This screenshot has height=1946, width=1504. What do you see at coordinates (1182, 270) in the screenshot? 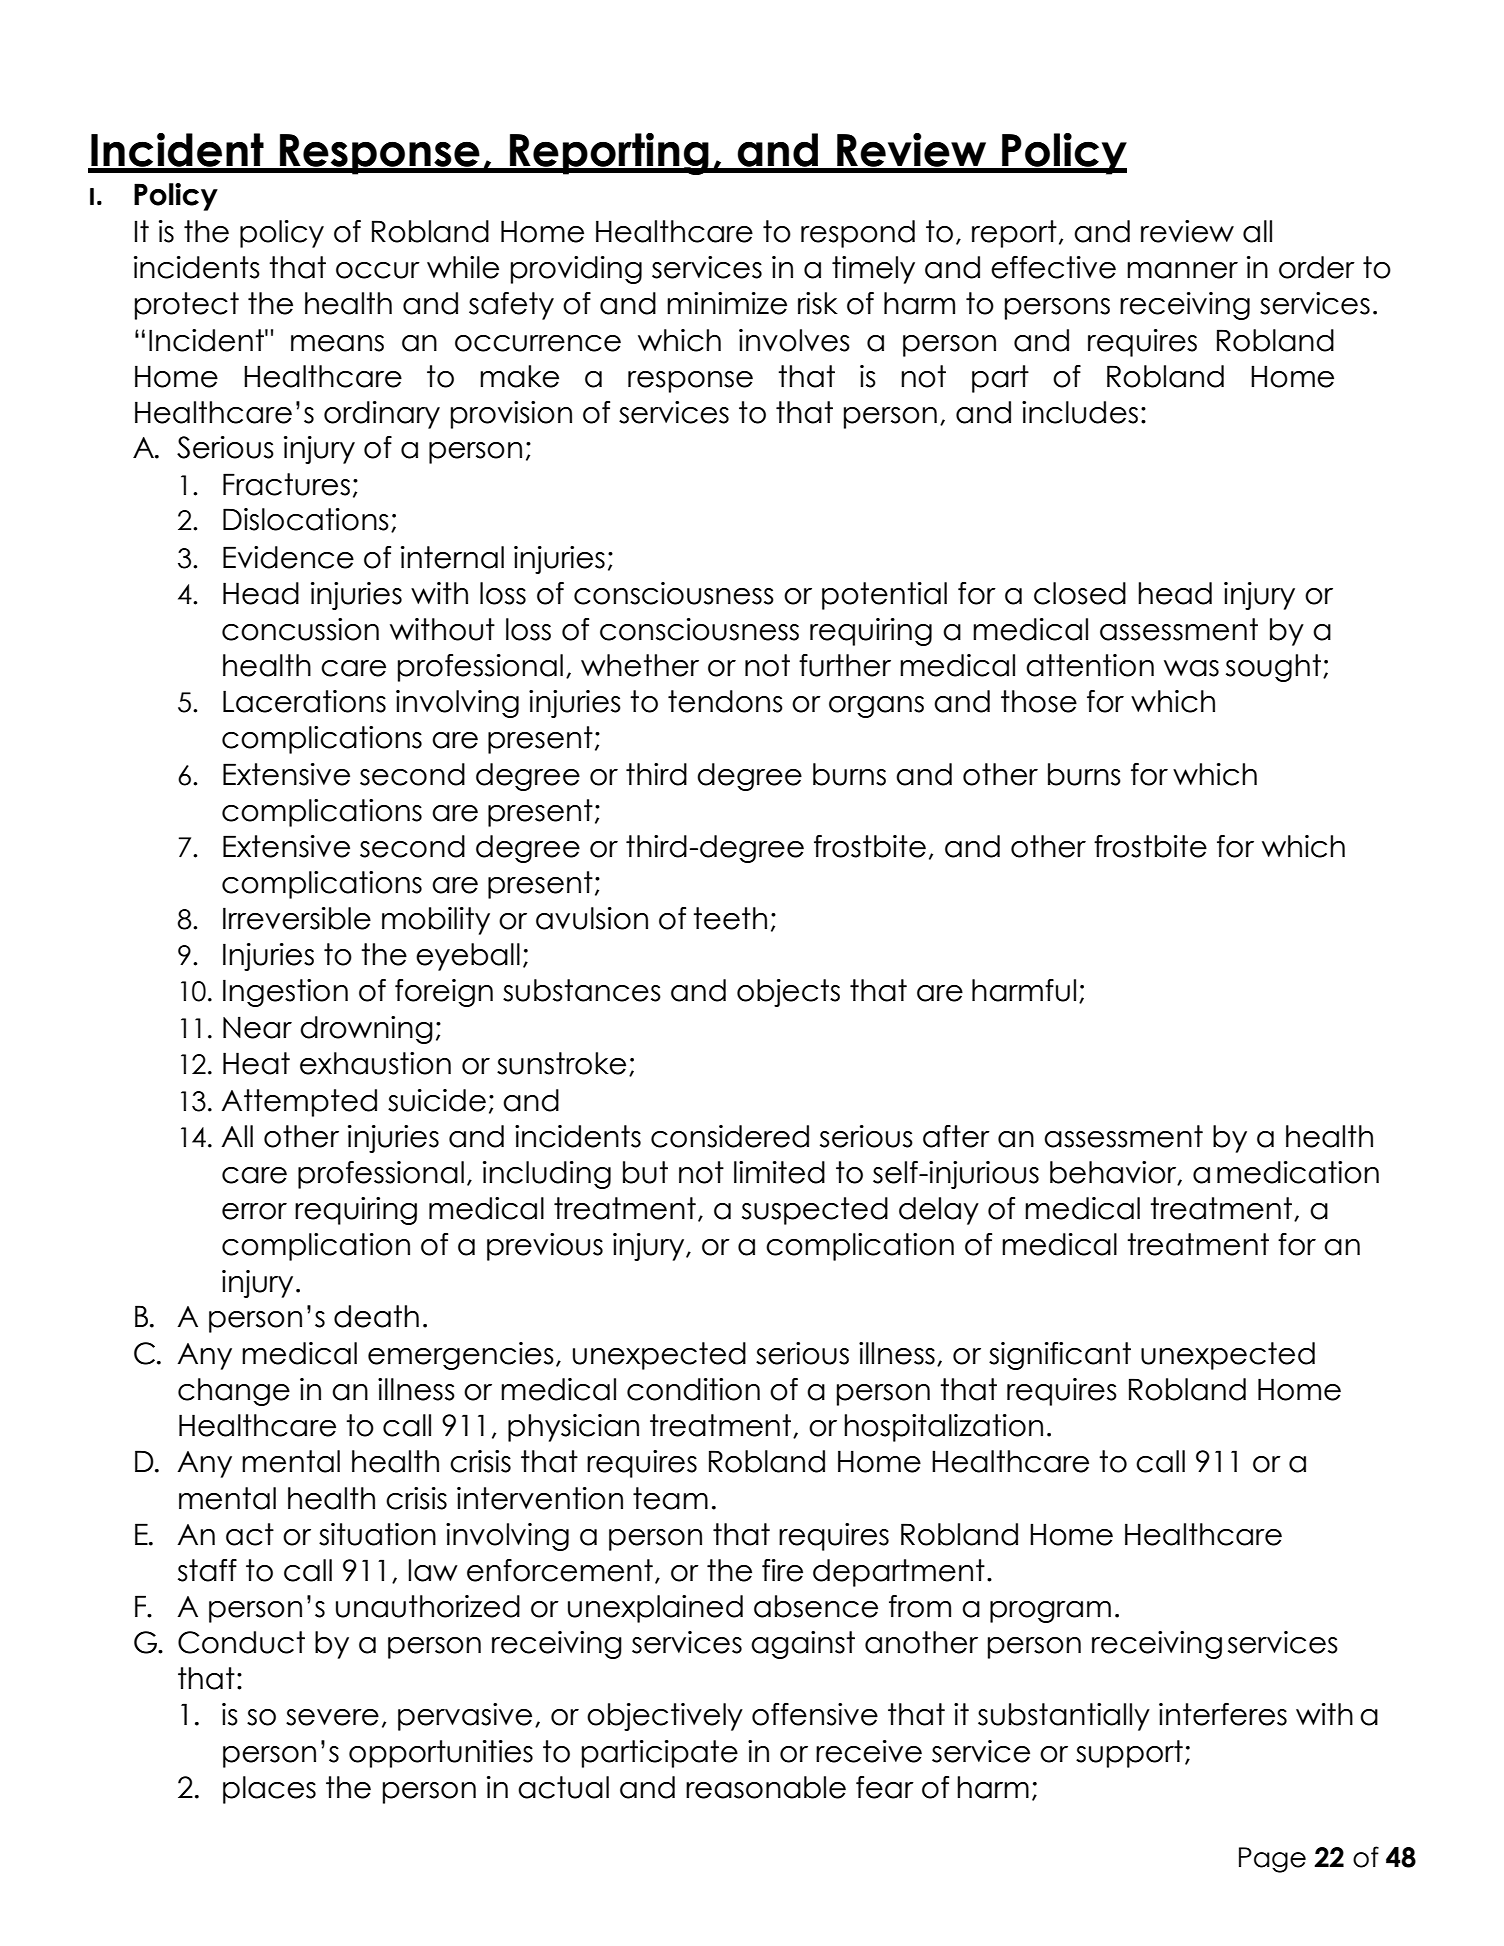
I see `manner` at bounding box center [1182, 270].
